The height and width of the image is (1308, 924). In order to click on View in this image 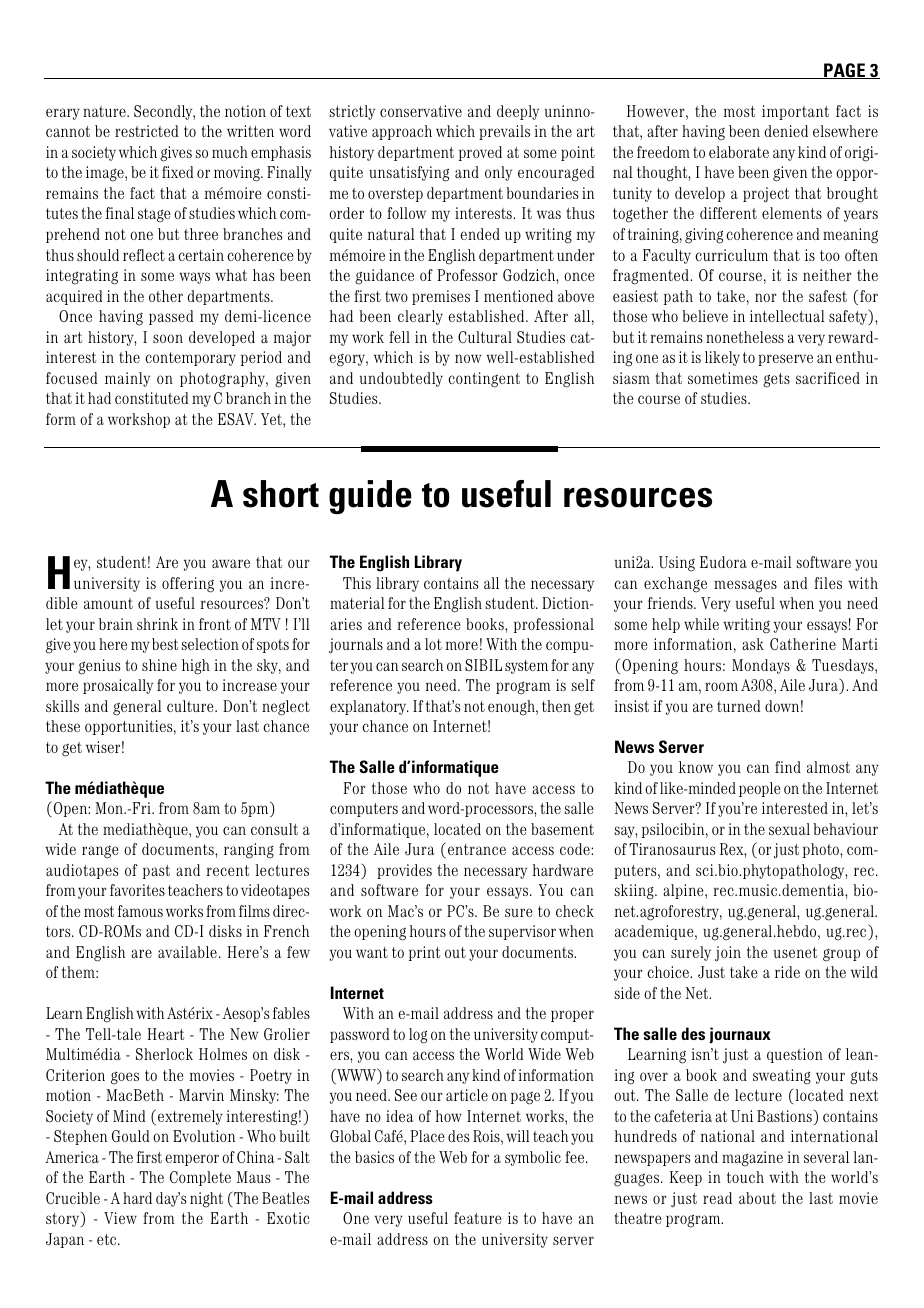, I will do `click(120, 1218)`.
